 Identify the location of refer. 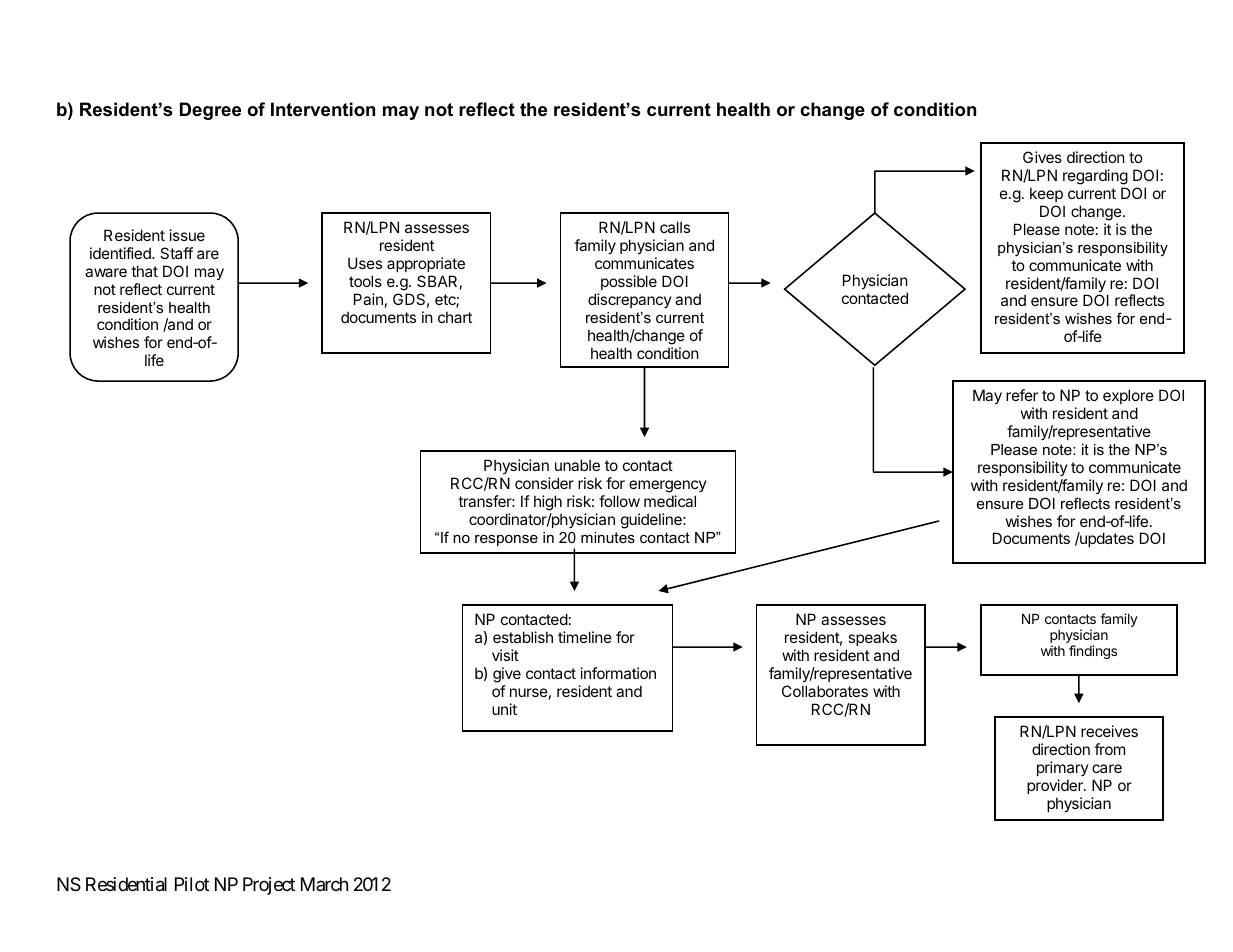
(1022, 395).
